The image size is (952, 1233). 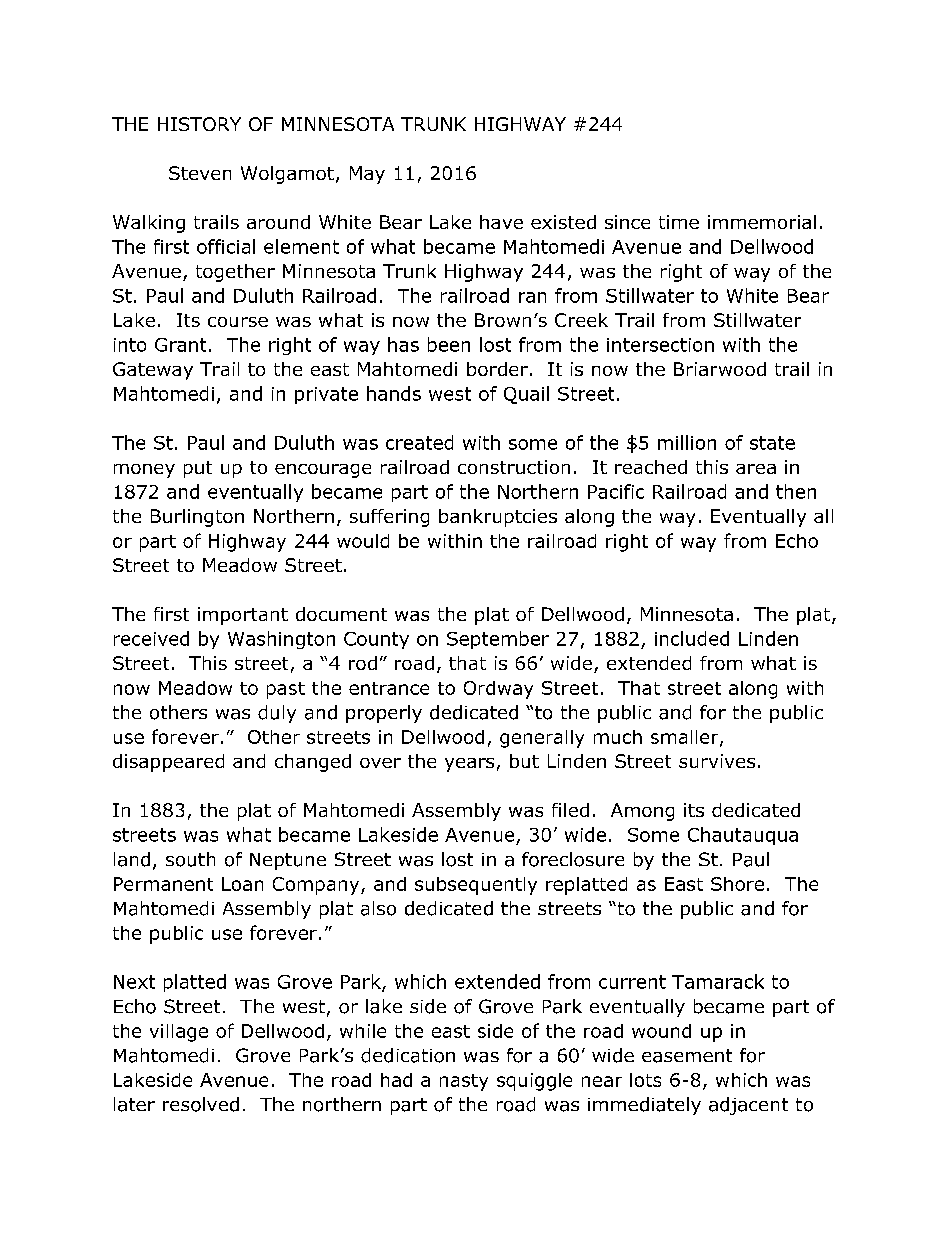 I want to click on resolved, so click(x=201, y=1104).
